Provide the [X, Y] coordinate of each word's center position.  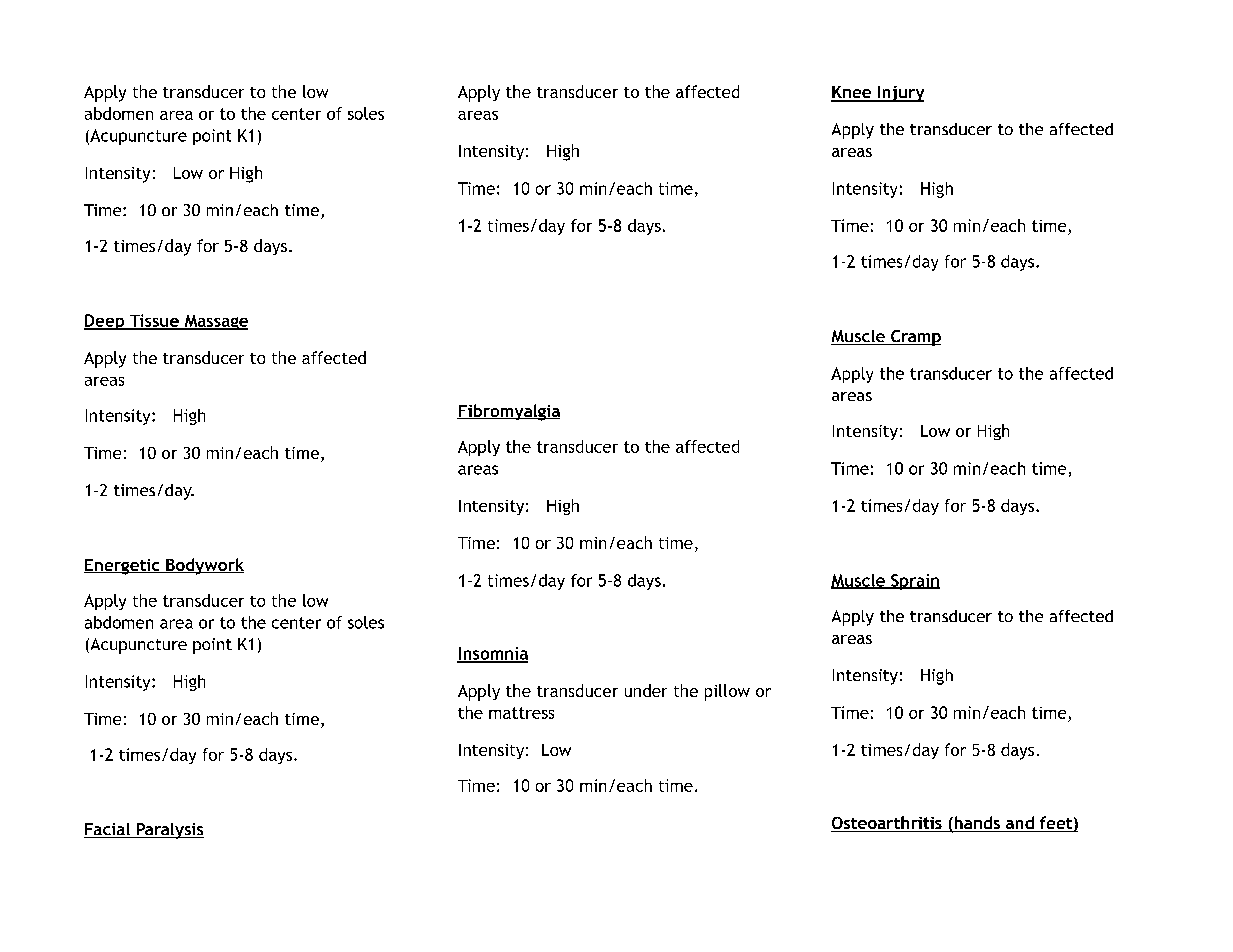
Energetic [123, 567]
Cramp [915, 338]
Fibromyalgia [508, 412]
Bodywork [204, 566]
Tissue [154, 321]
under [646, 690]
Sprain [914, 582]
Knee [852, 93]
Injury [900, 94]
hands [977, 824]
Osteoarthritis [887, 824]
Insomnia [492, 654]
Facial [108, 830]
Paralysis [169, 831]
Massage [215, 322]
